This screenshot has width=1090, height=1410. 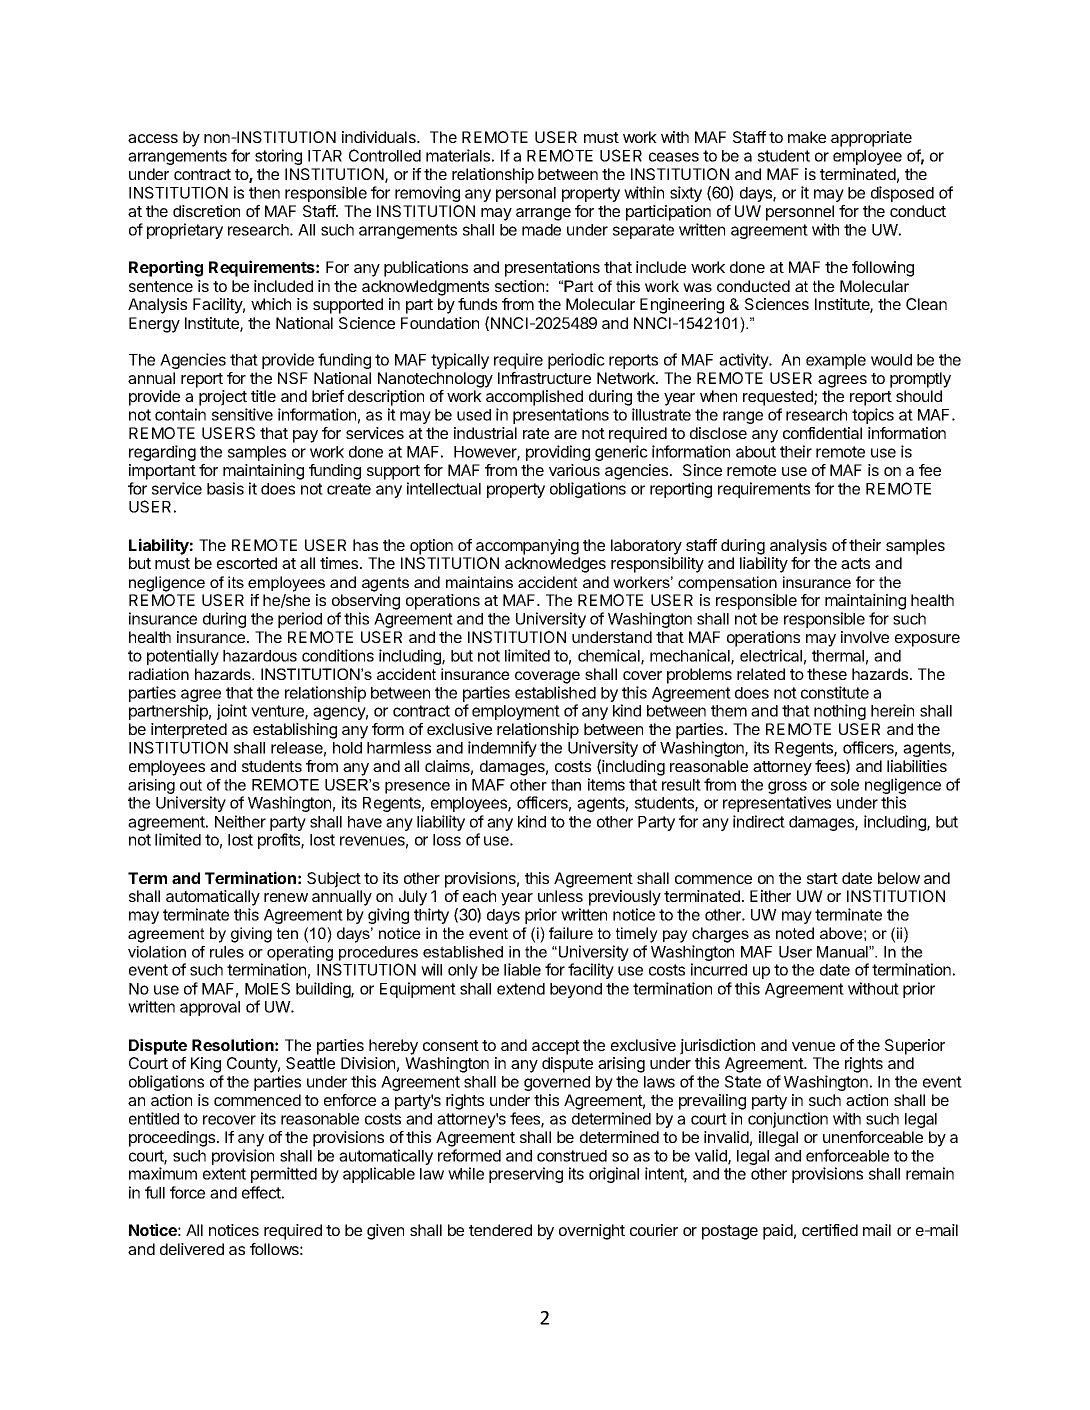 What do you see at coordinates (224, 1174) in the screenshot?
I see `extent` at bounding box center [224, 1174].
